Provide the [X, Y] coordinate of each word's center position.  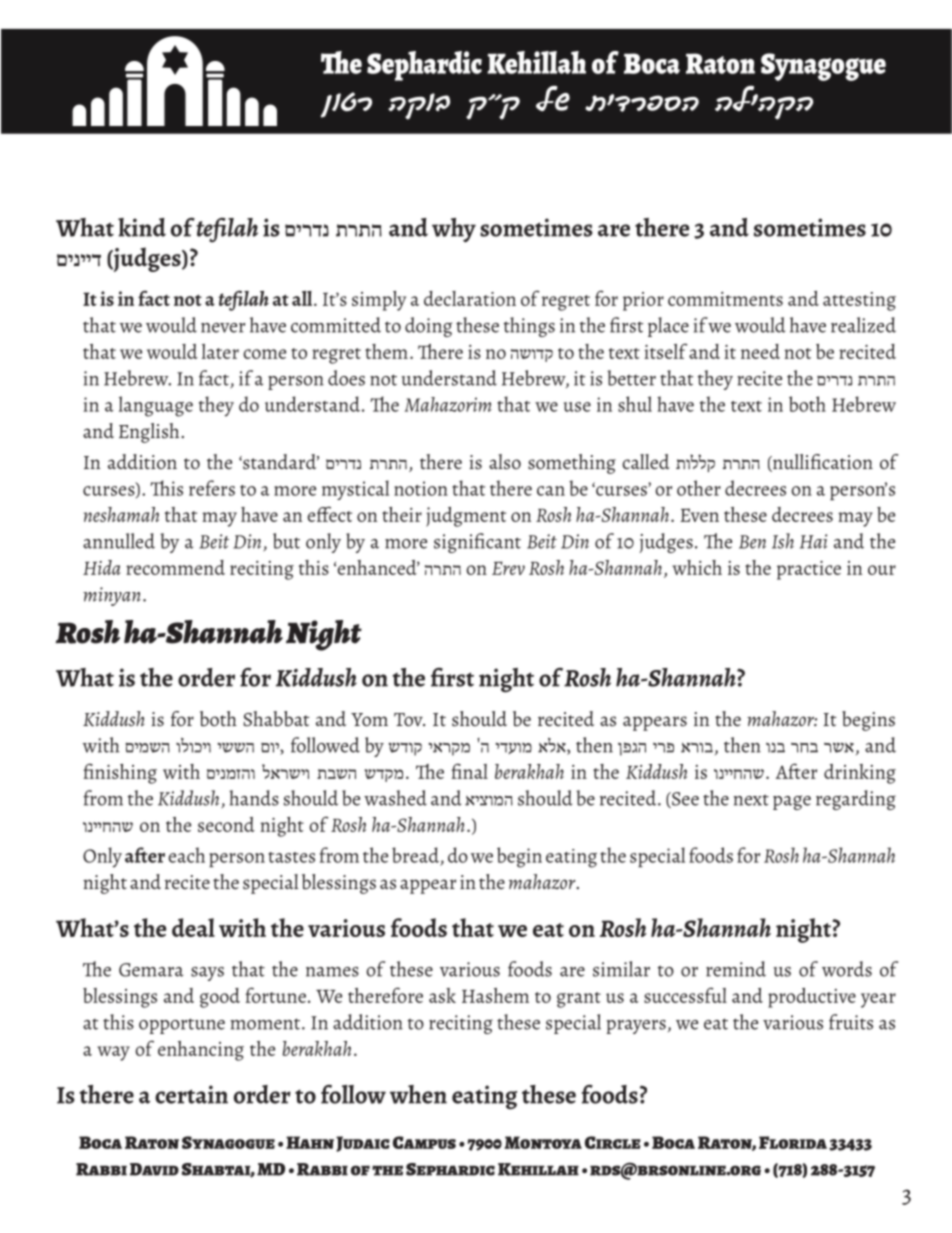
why [454, 230]
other [699, 488]
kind [142, 227]
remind [736, 969]
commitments [725, 299]
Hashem [495, 995]
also [505, 462]
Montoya [543, 1142]
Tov [409, 719]
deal [193, 927]
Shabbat [276, 719]
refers [212, 488]
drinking [860, 774]
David [154, 1169]
